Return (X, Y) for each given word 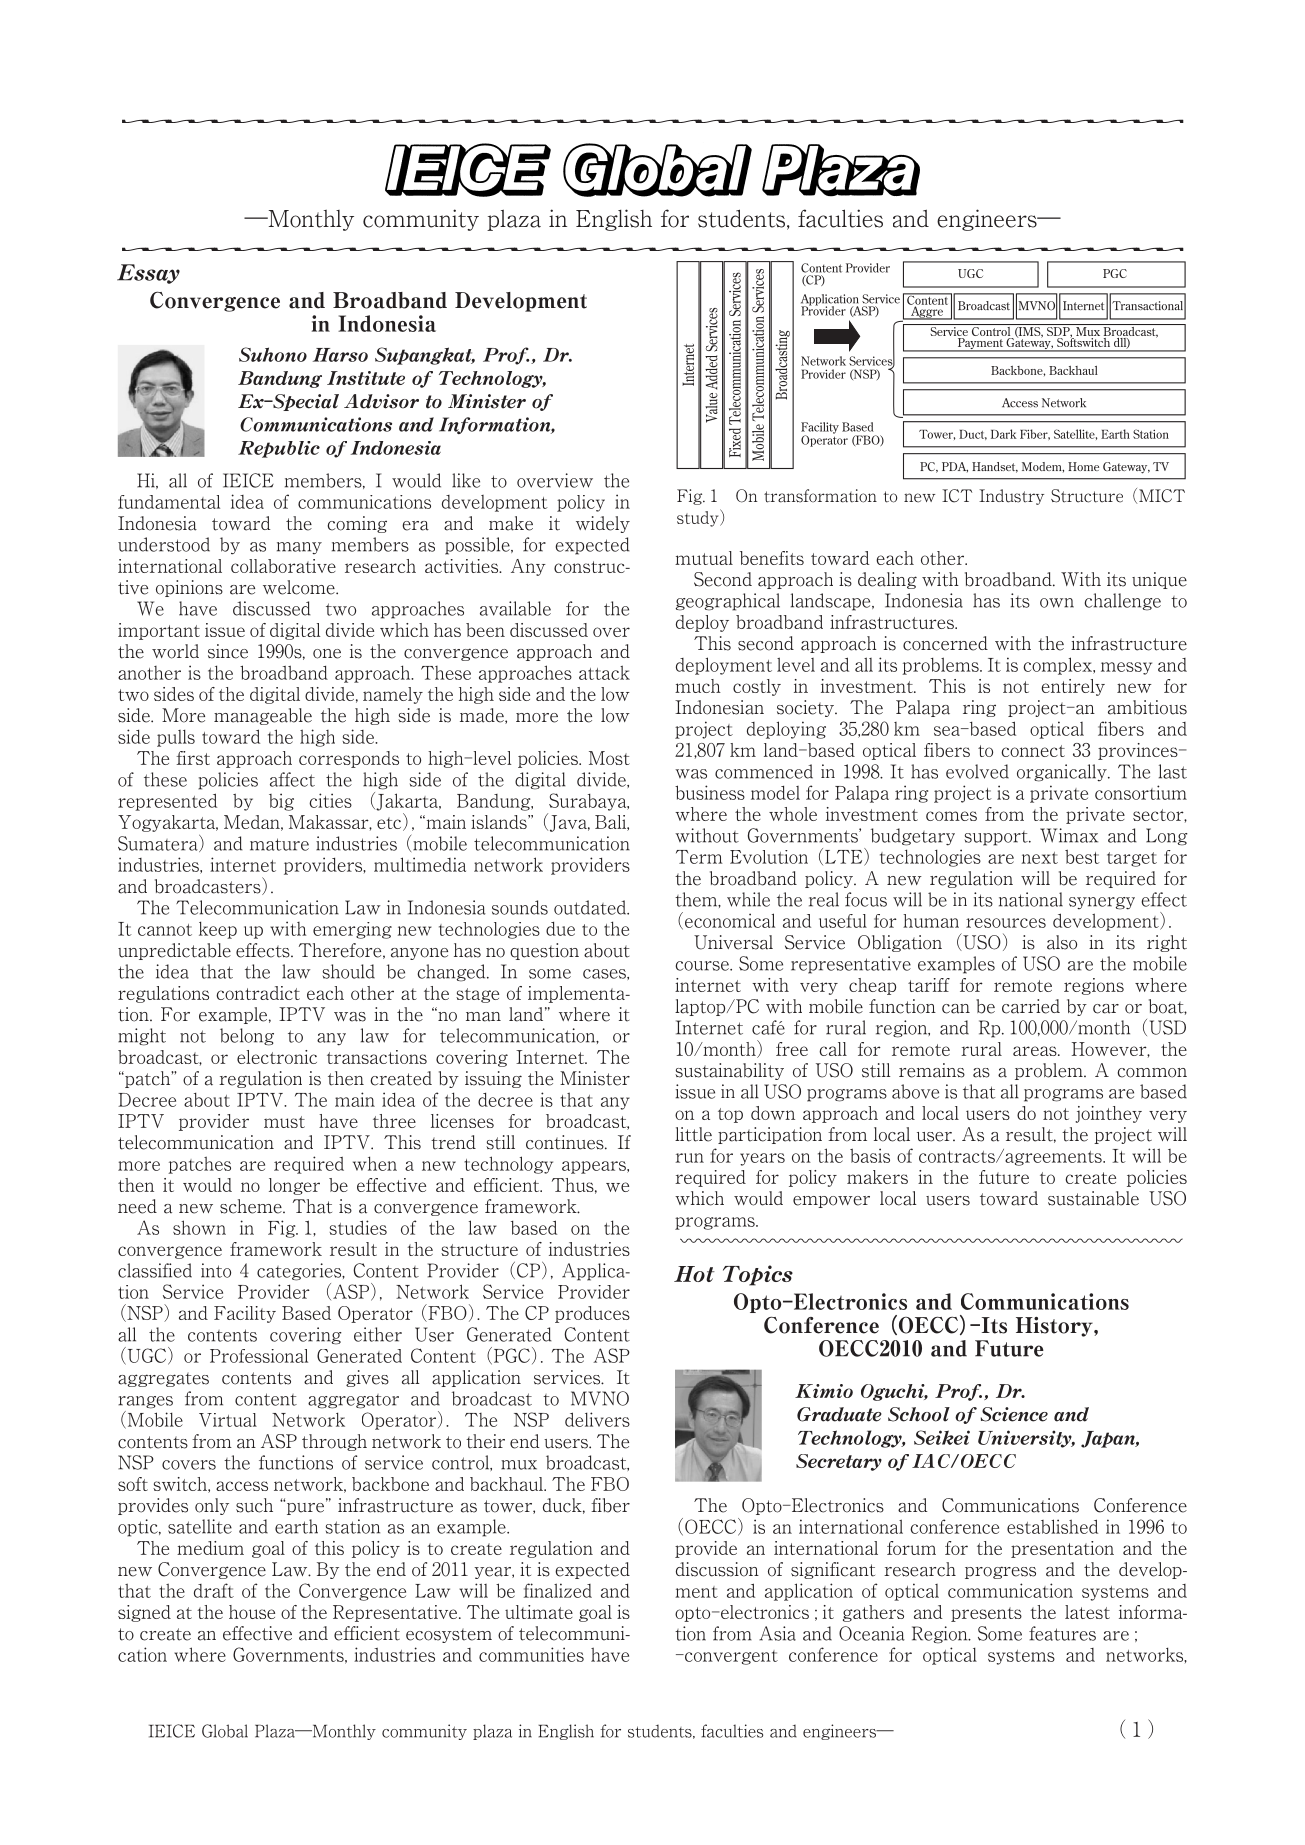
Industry (1011, 497)
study (699, 518)
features (1062, 1633)
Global (225, 1731)
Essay (148, 274)
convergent (730, 1657)
